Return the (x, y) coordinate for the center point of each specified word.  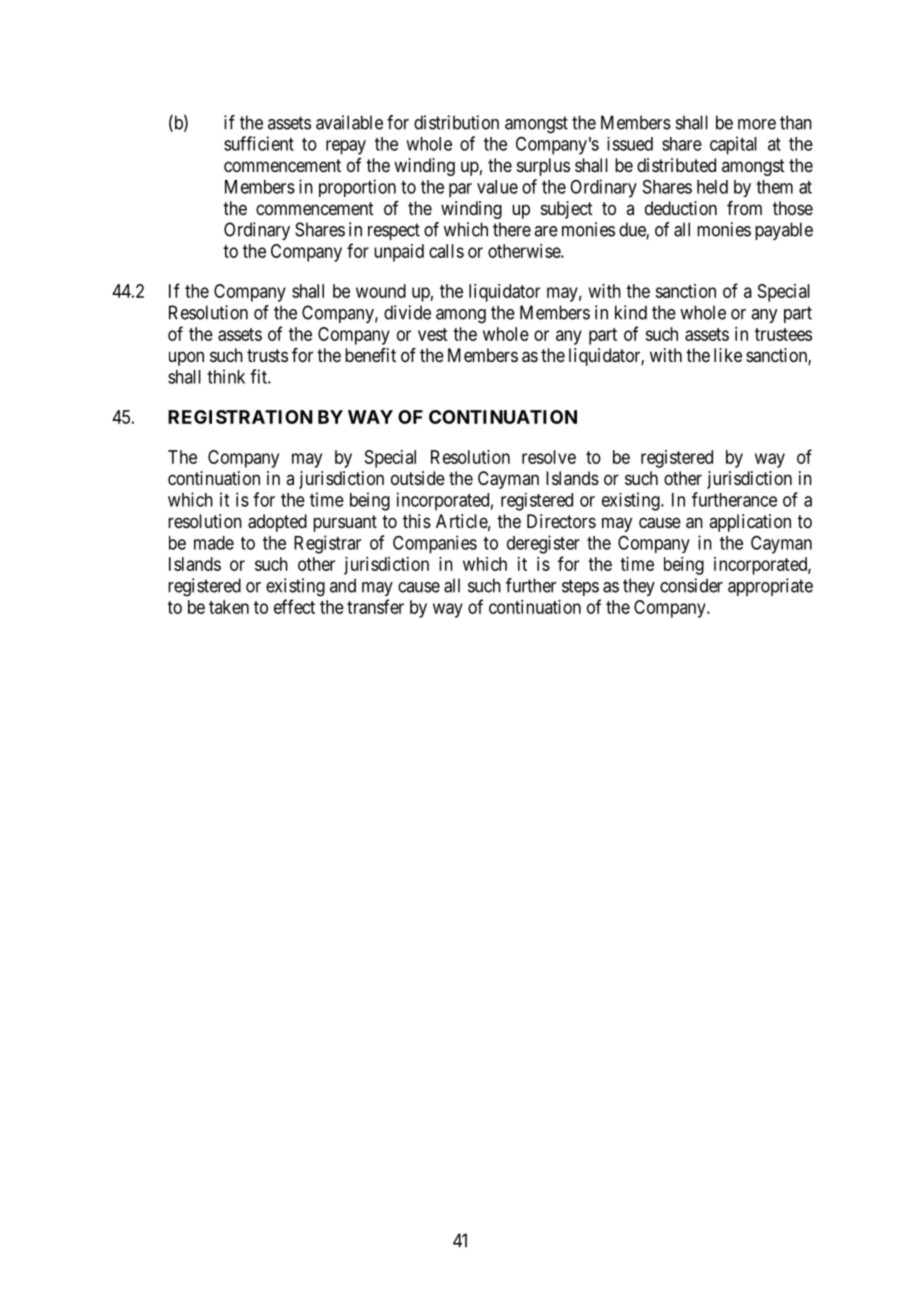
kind (631, 312)
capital (733, 145)
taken (229, 607)
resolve (549, 457)
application (750, 523)
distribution (456, 122)
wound (381, 291)
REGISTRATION (240, 417)
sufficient (259, 143)
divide (407, 312)
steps (580, 587)
